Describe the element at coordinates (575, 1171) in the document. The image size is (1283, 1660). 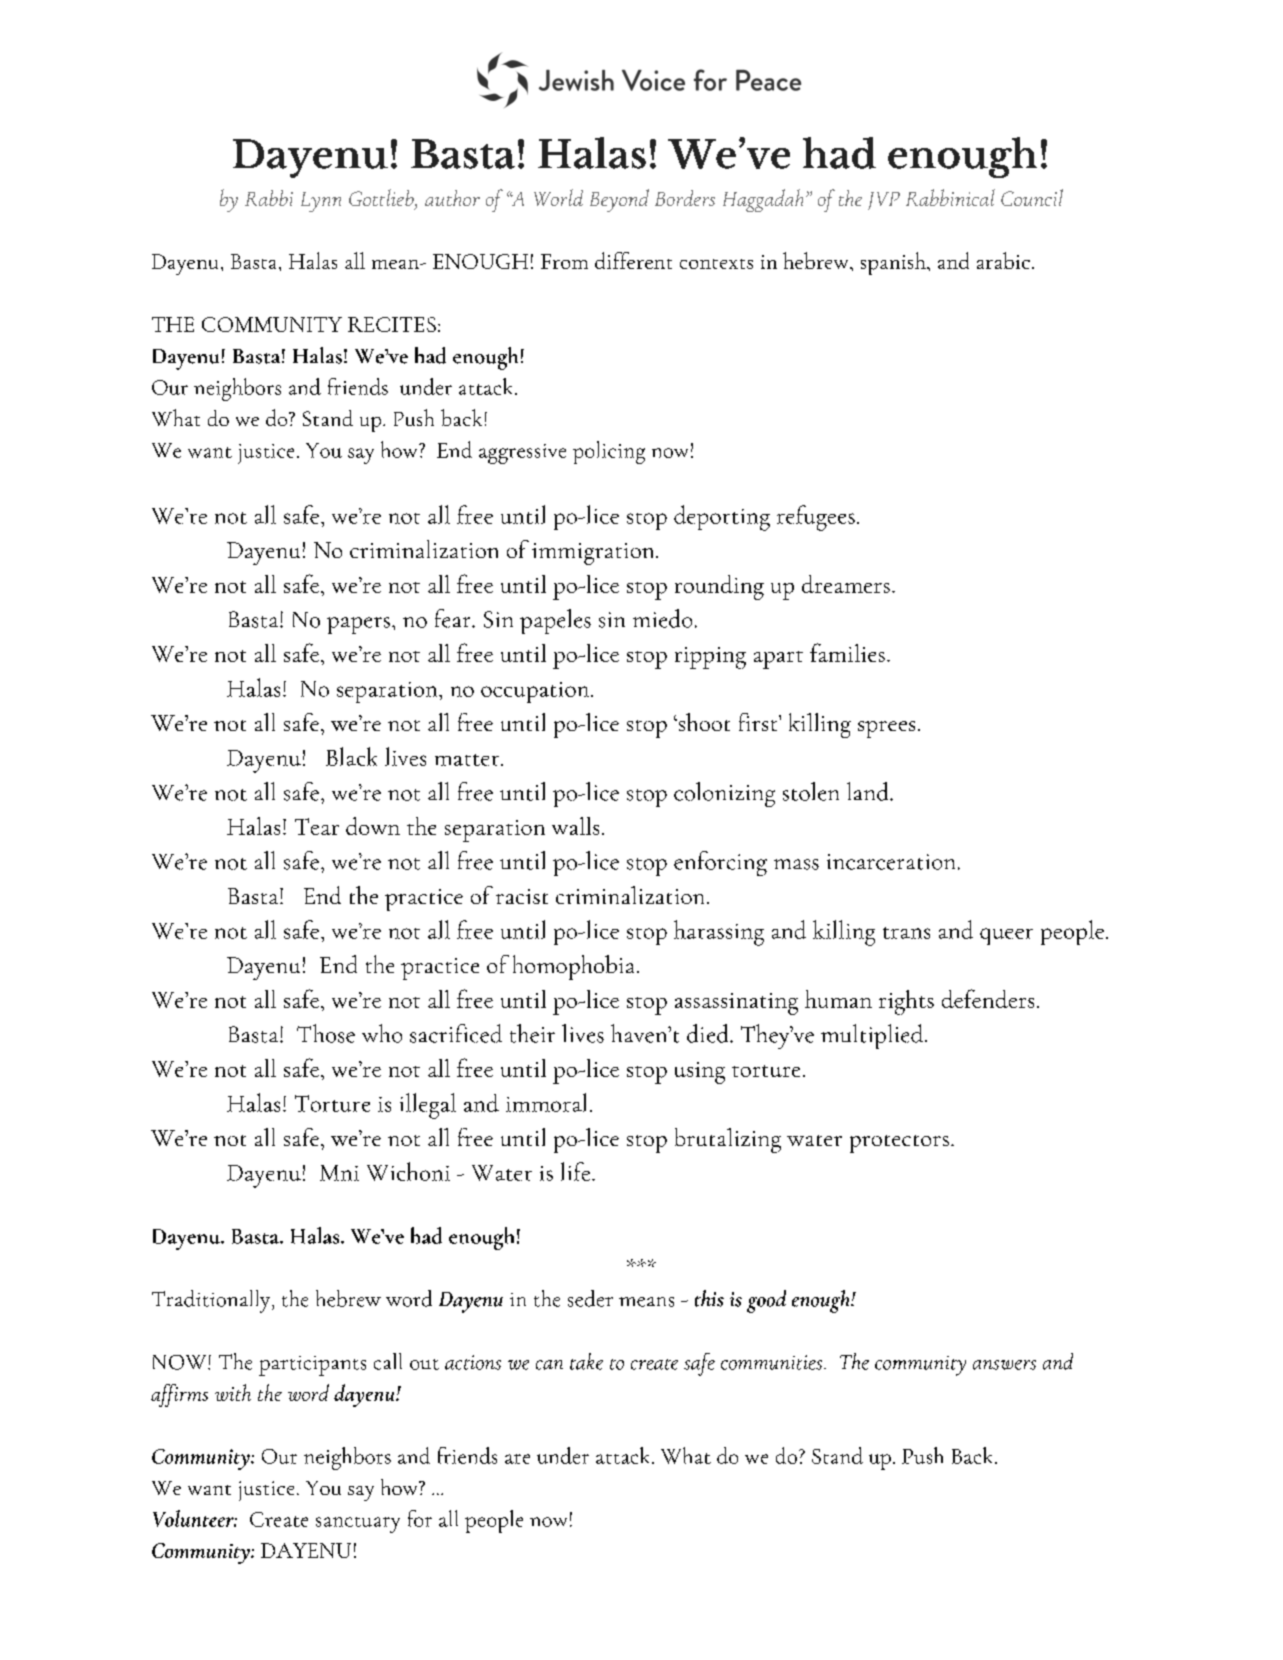
I see `life` at that location.
